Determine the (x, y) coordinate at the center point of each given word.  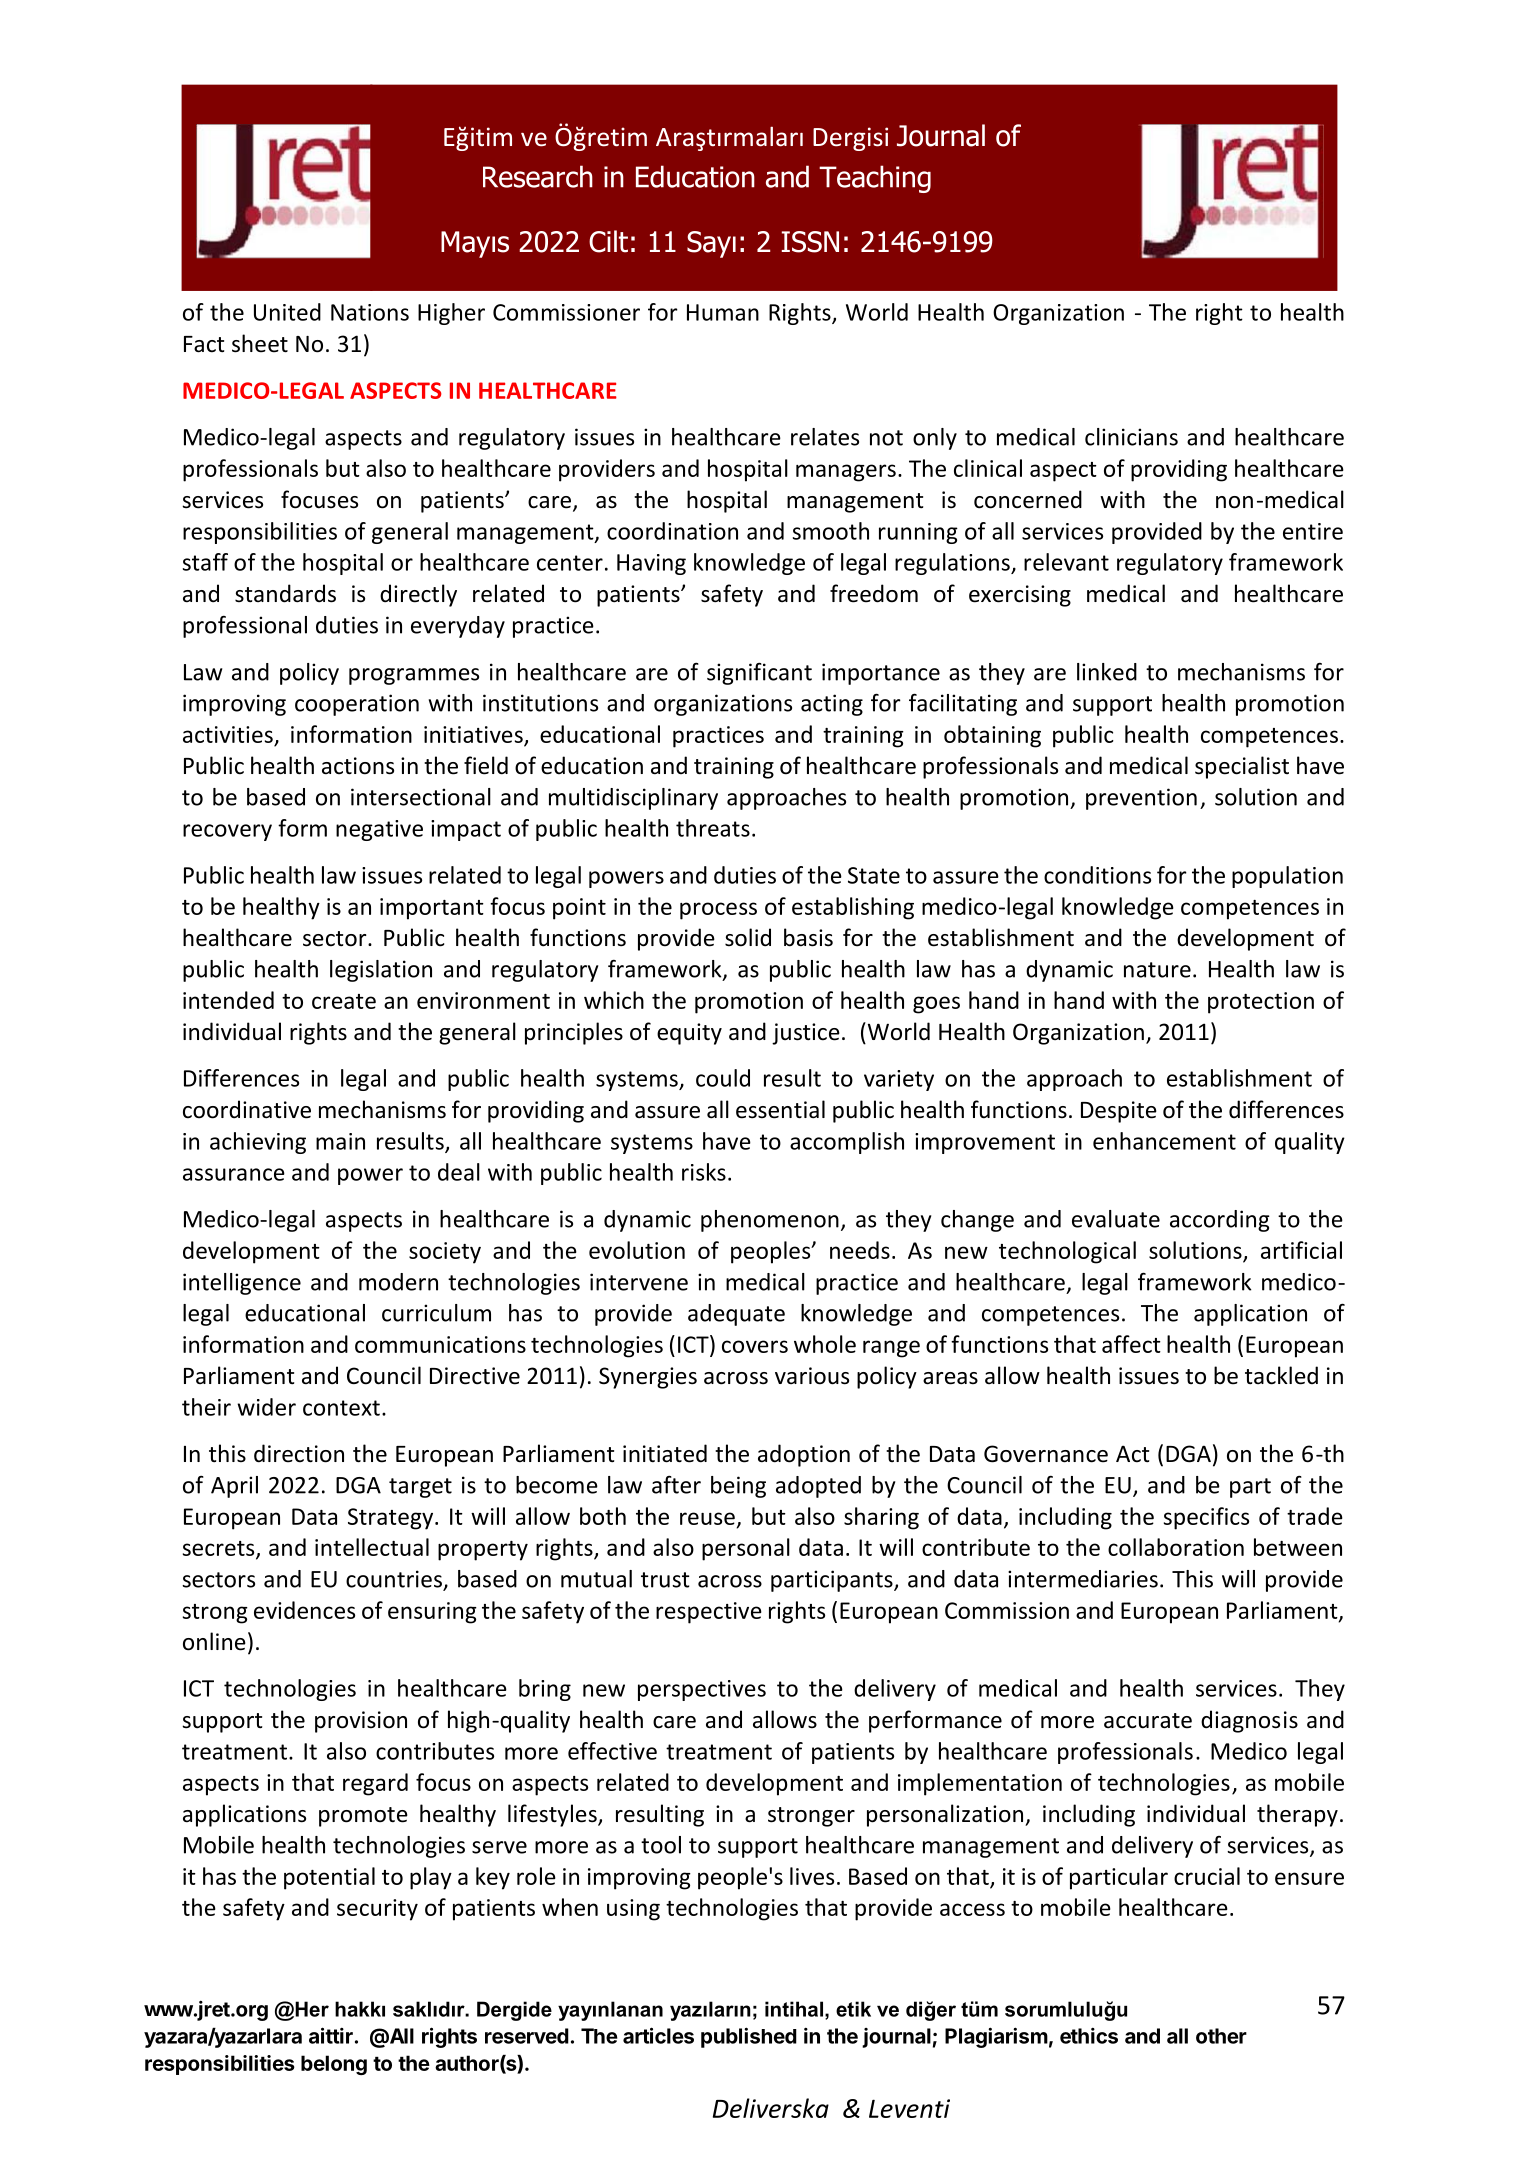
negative (379, 830)
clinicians (1131, 437)
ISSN (810, 242)
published (749, 2037)
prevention (1141, 799)
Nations (370, 312)
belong (334, 2065)
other (1221, 2036)
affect (1131, 1344)
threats (713, 828)
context (341, 1408)
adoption (804, 1455)
